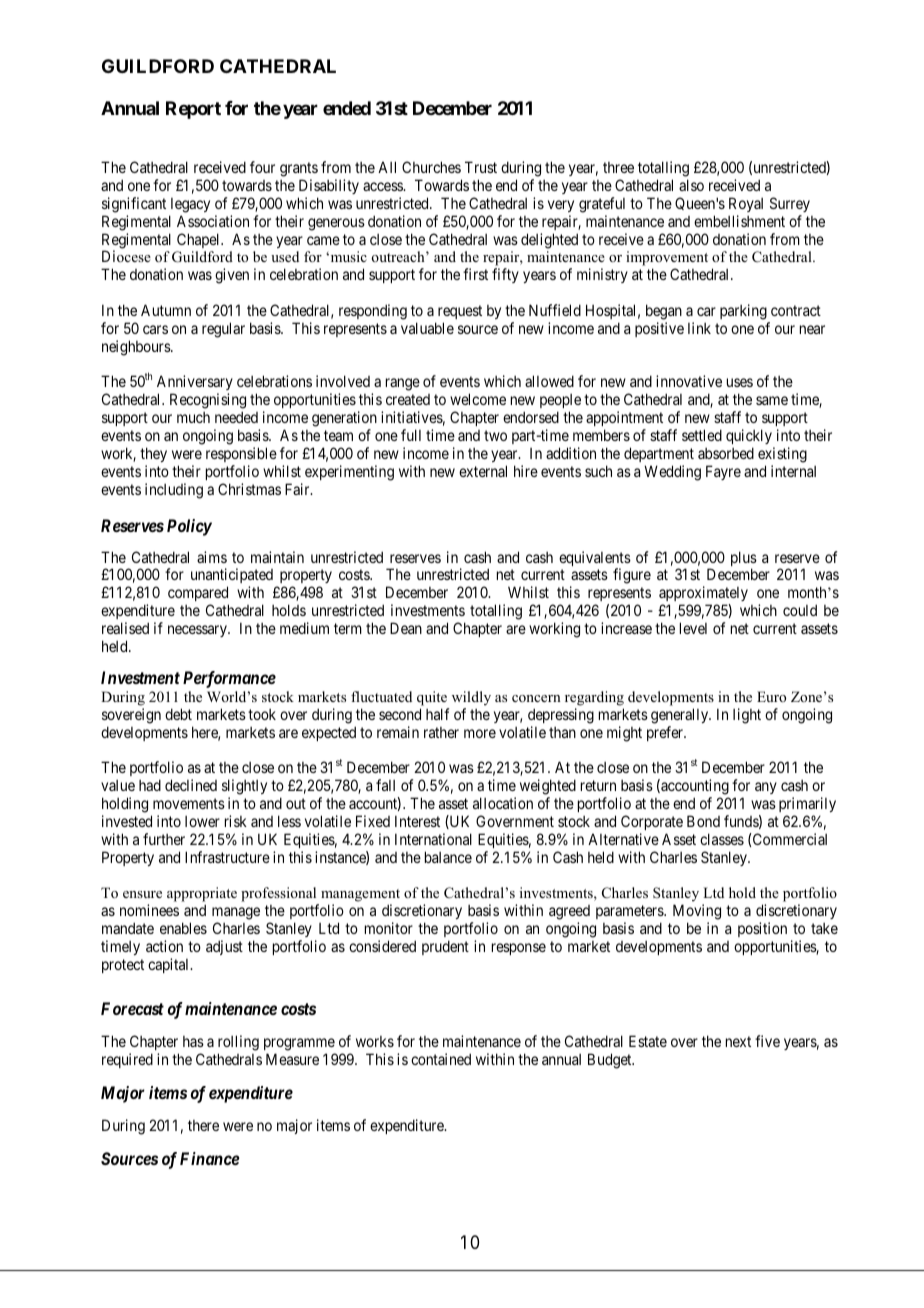  Describe the element at coordinates (193, 110) in the screenshot. I see `Report` at that location.
